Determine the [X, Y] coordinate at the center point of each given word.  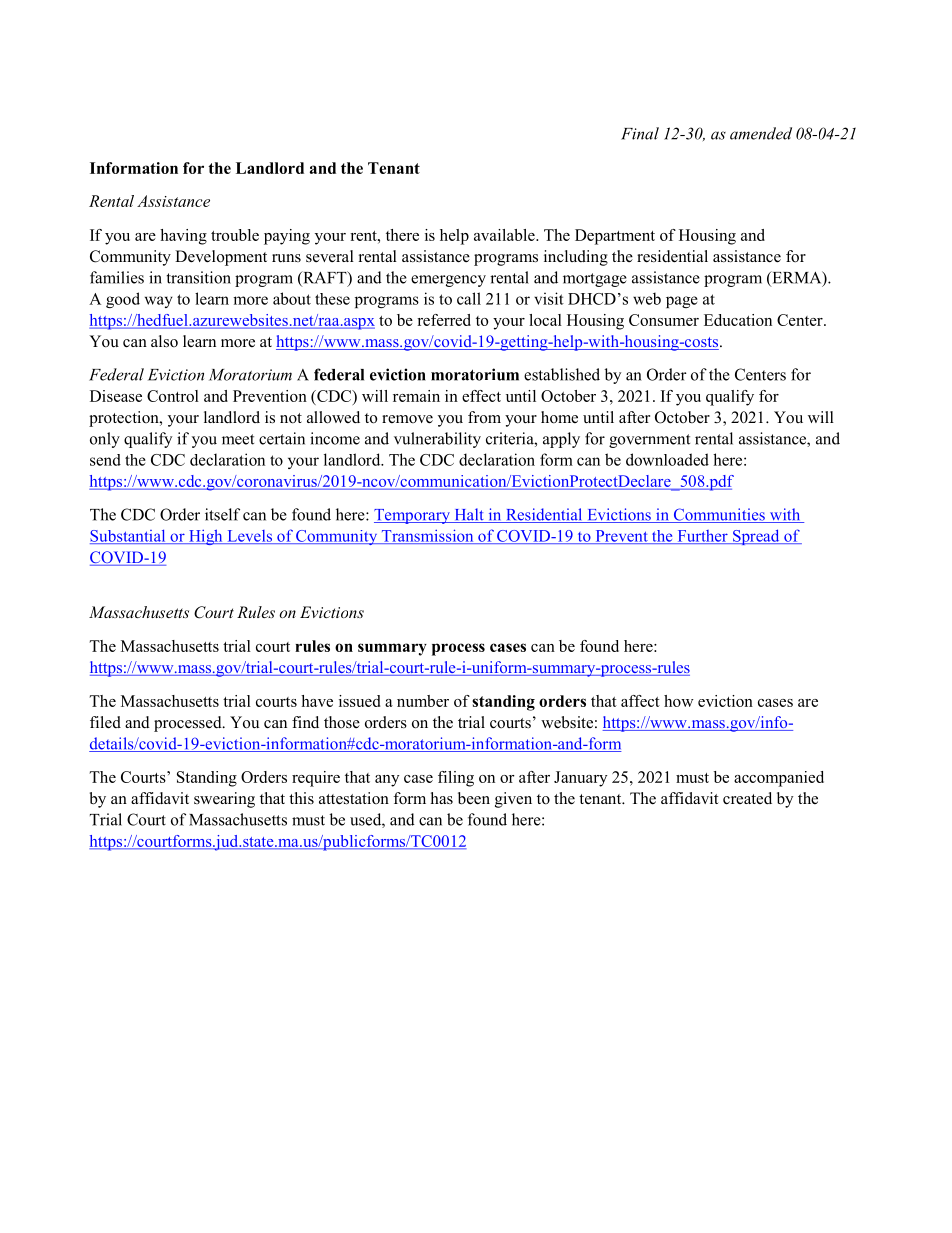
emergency [448, 281]
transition [199, 277]
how [679, 701]
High [206, 537]
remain [416, 396]
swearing [224, 800]
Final [640, 133]
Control [173, 396]
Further [702, 537]
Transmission [427, 536]
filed [105, 722]
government [649, 441]
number [423, 701]
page [682, 302]
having [183, 237]
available [505, 235]
